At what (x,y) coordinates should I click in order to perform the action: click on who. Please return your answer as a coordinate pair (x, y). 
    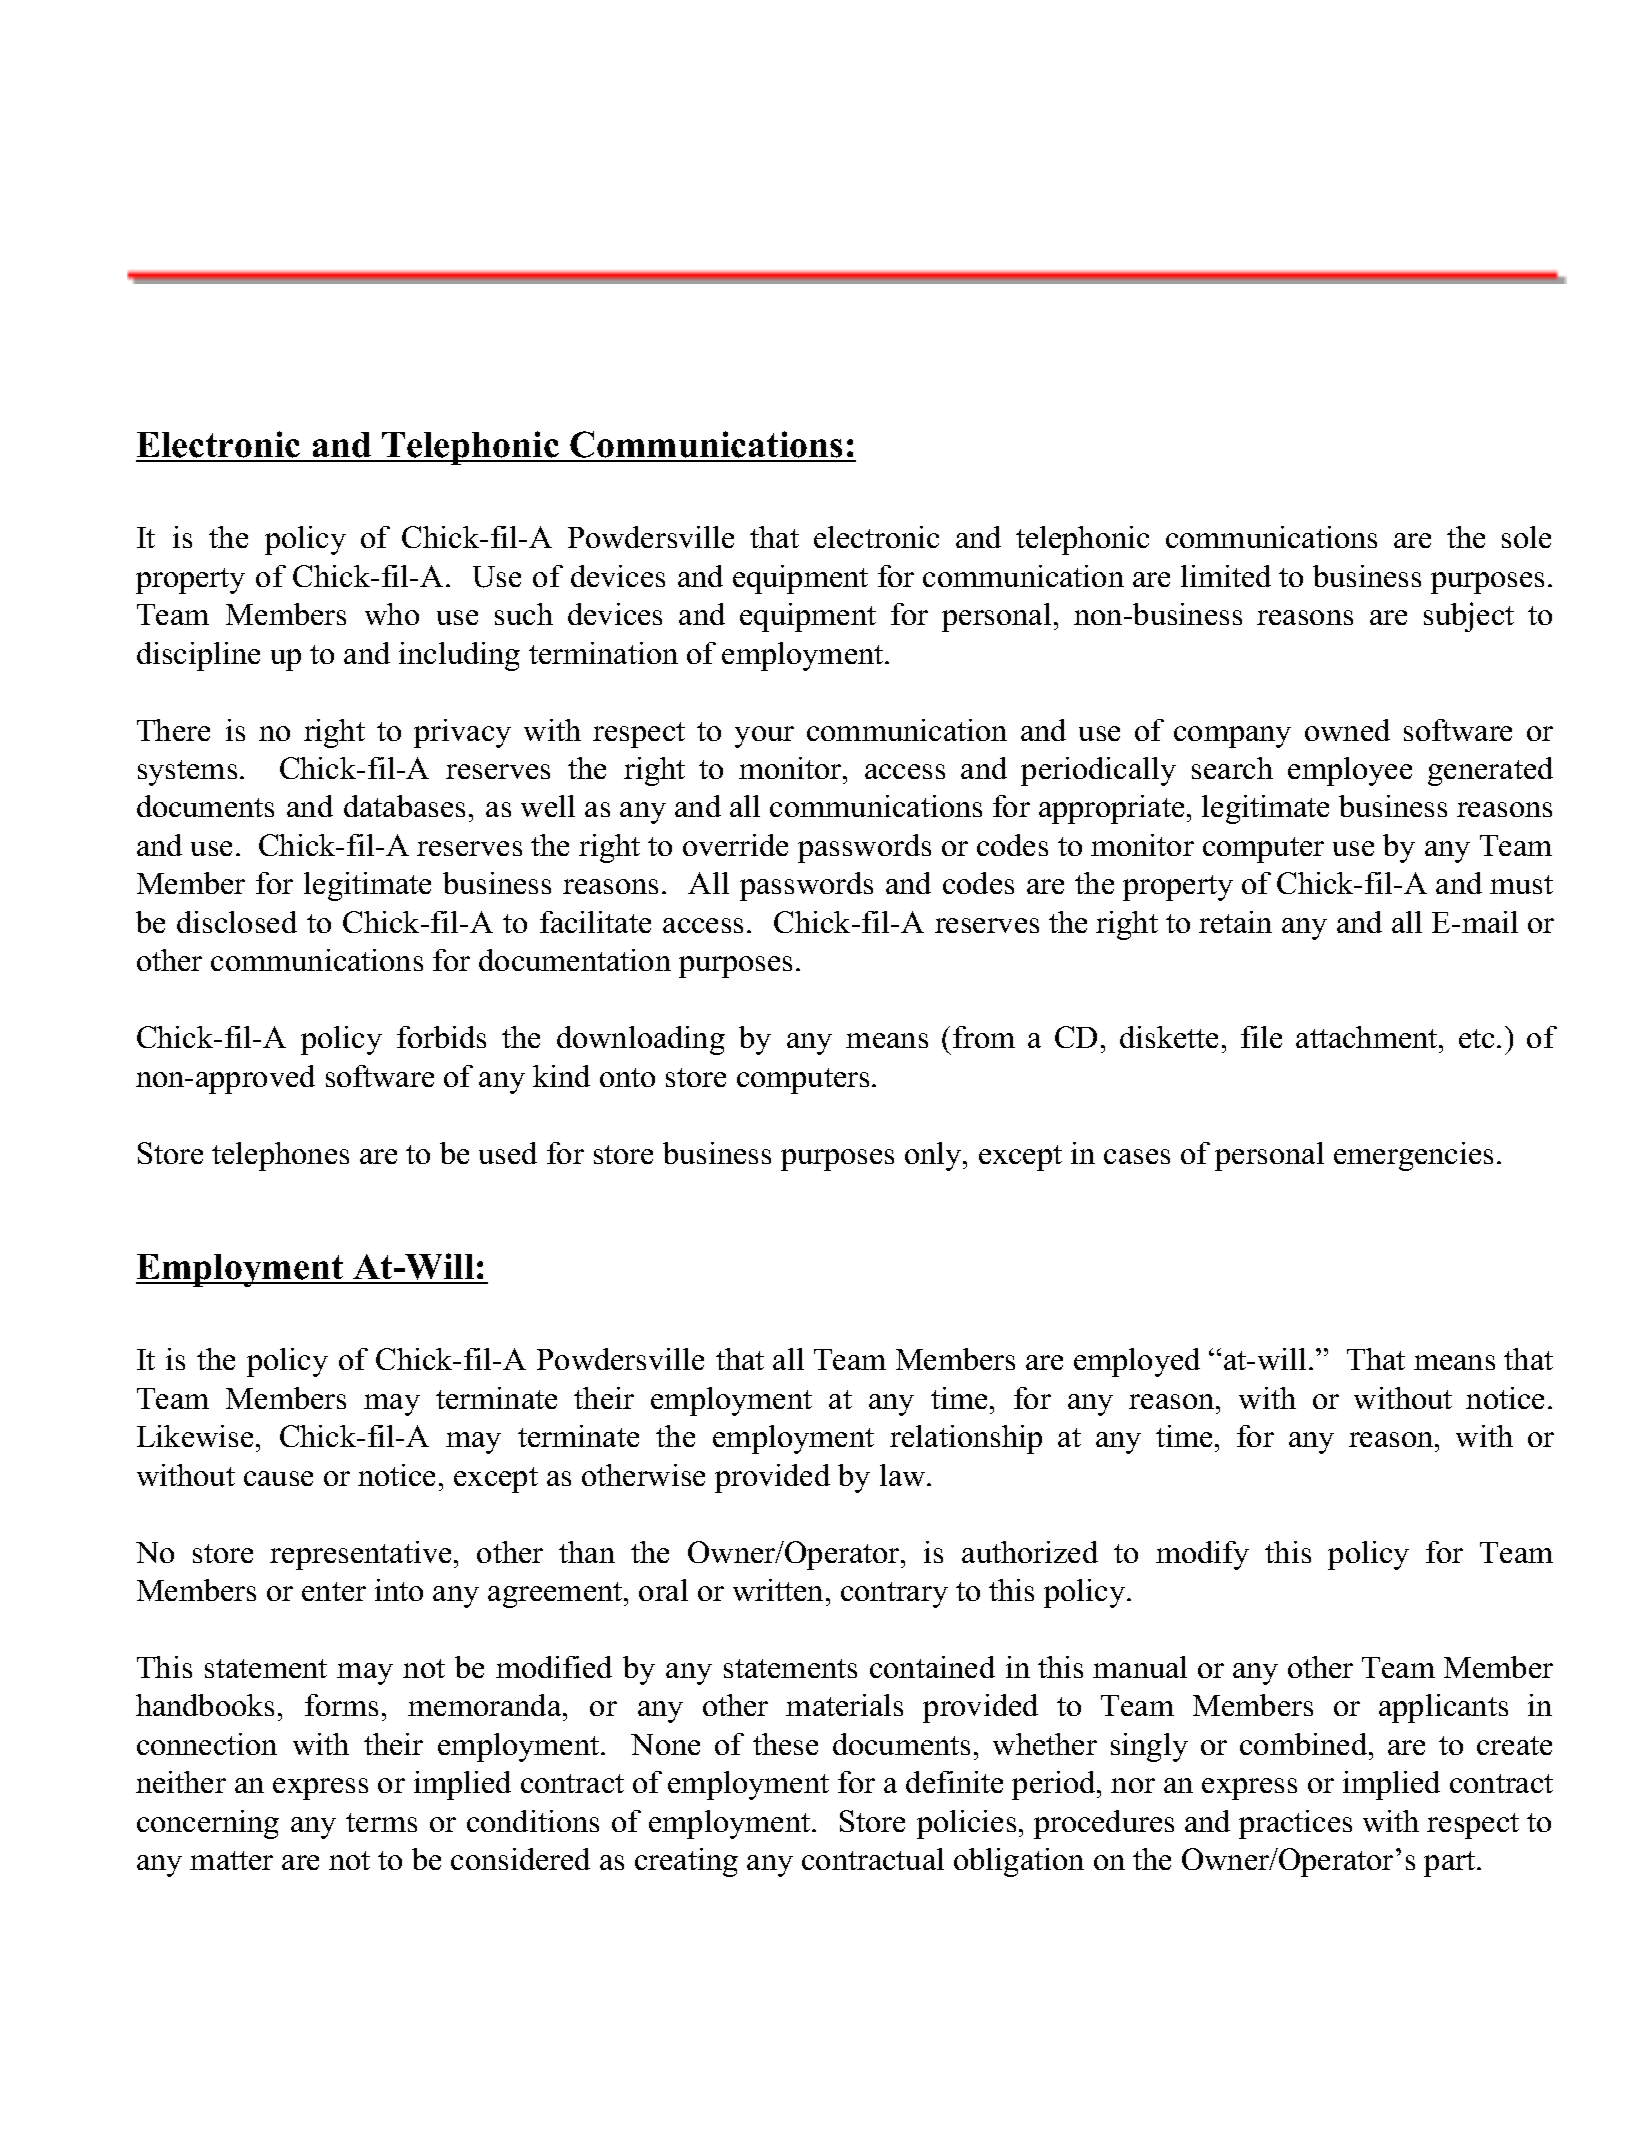
    Looking at the image, I should click on (392, 614).
